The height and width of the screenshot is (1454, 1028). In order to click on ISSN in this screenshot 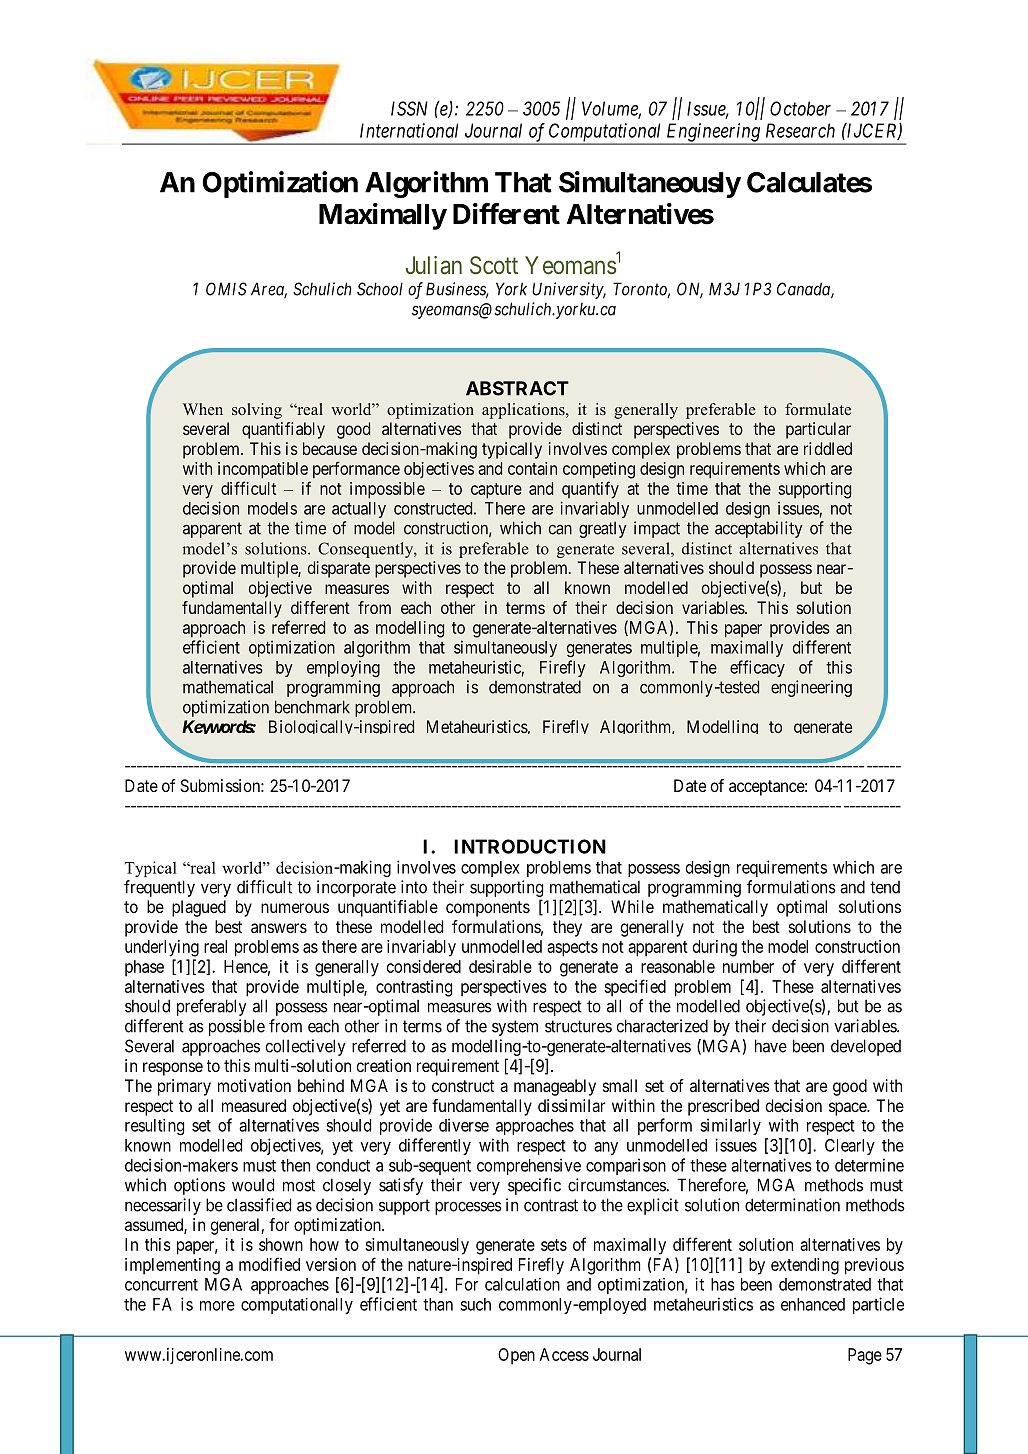, I will do `click(409, 108)`.
